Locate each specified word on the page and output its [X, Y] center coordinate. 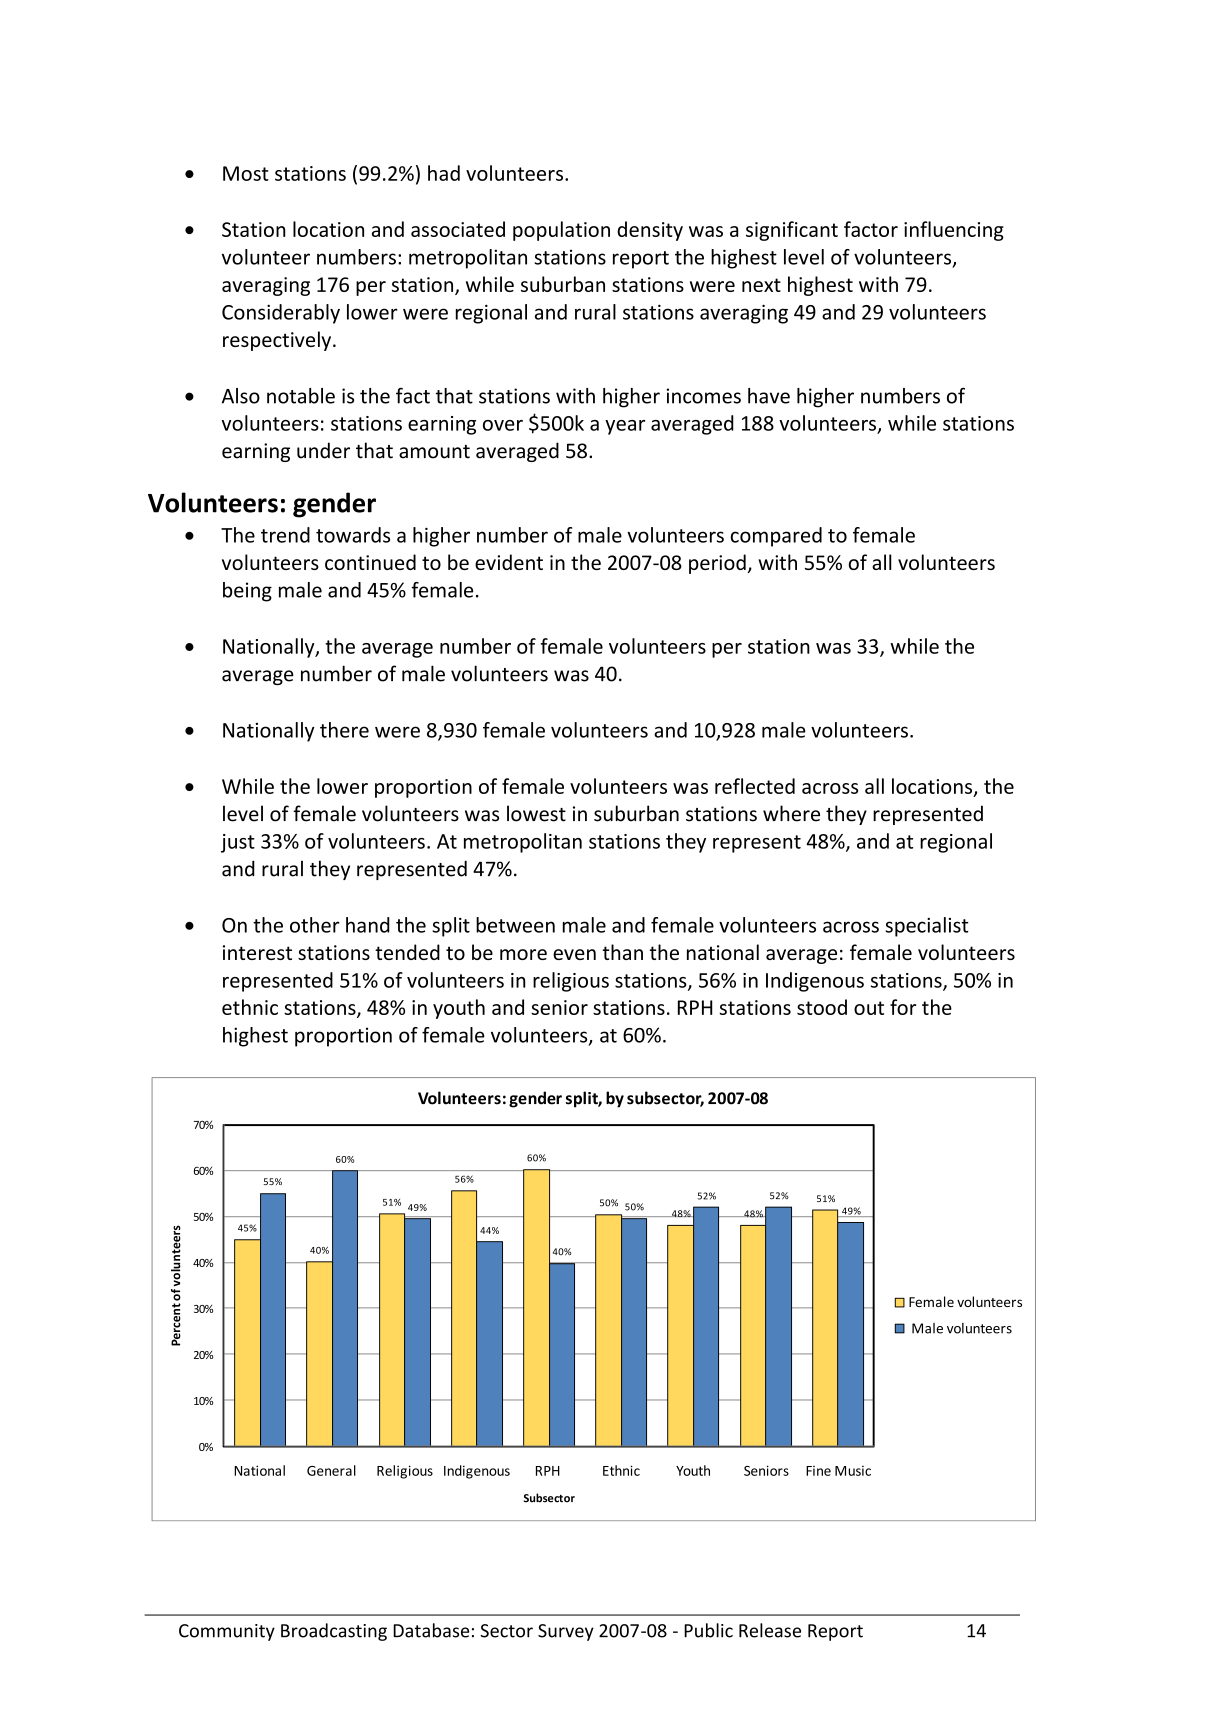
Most [246, 173]
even [574, 954]
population [561, 231]
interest [257, 952]
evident [509, 562]
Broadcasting [334, 1632]
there [344, 730]
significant [792, 231]
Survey [566, 1632]
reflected [755, 786]
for [903, 1007]
